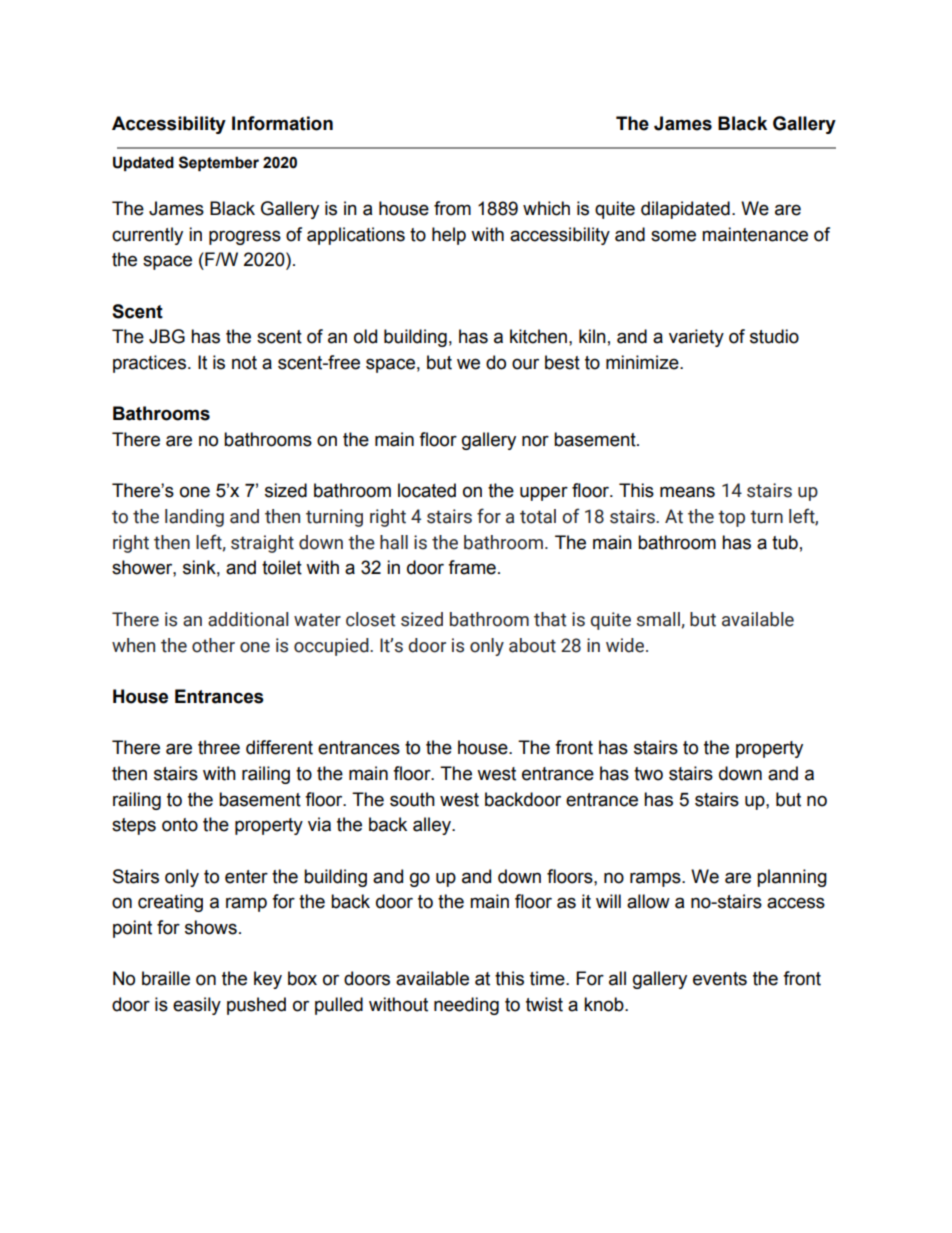 The width and height of the screenshot is (952, 1233). What do you see at coordinates (731, 518) in the screenshot?
I see `top` at bounding box center [731, 518].
